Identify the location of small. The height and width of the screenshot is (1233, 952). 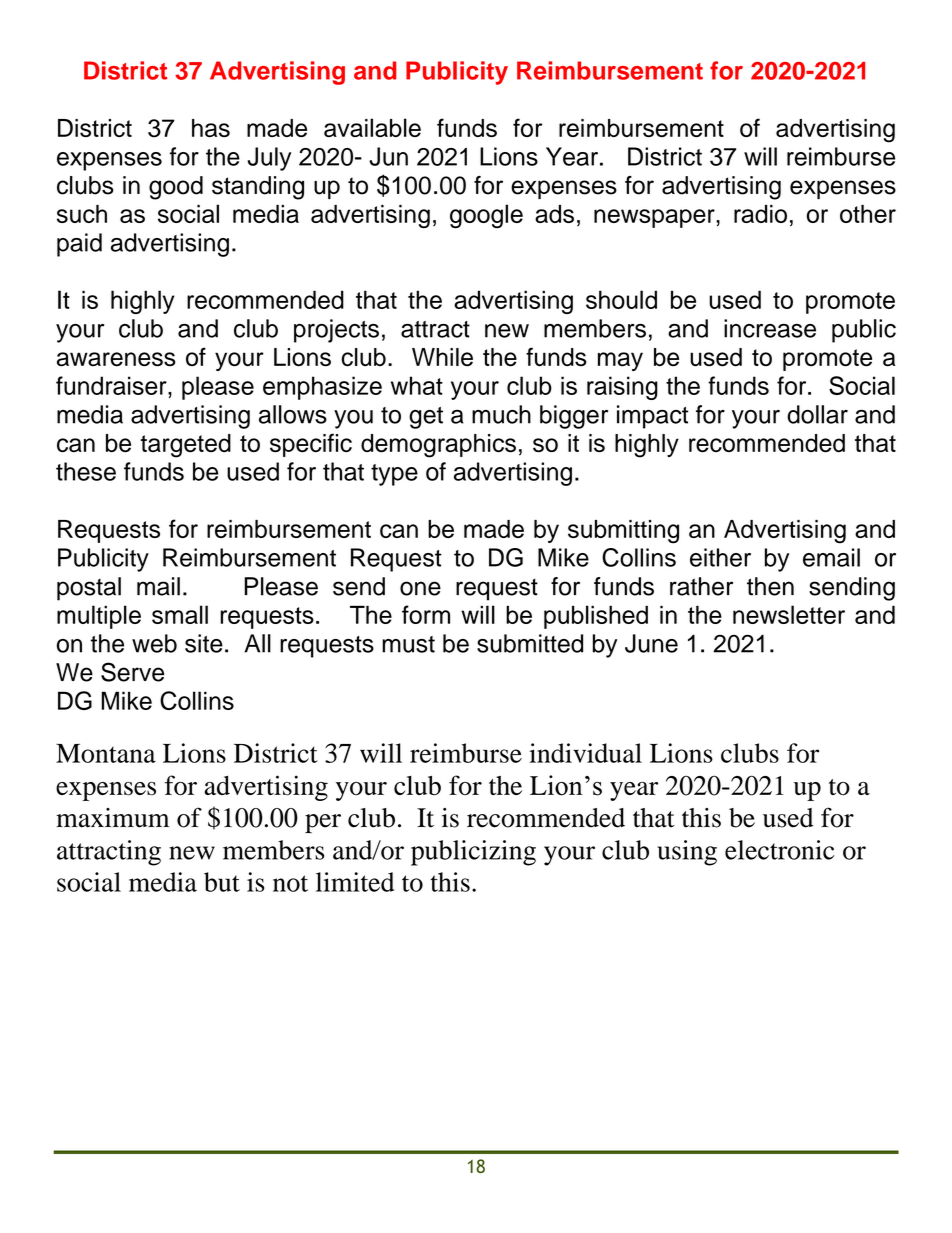
(180, 614).
